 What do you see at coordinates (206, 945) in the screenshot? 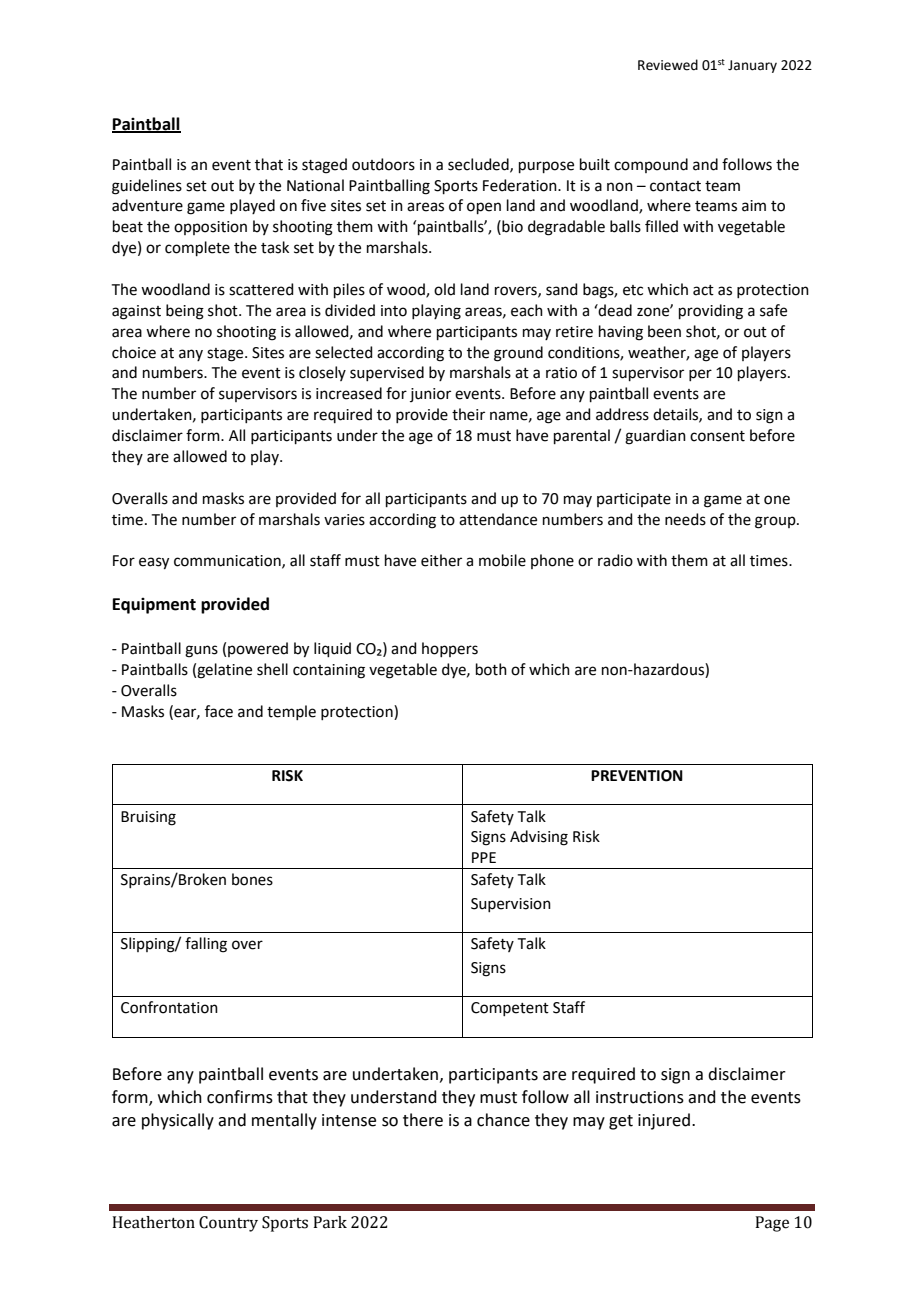
I see `falling` at bounding box center [206, 945].
